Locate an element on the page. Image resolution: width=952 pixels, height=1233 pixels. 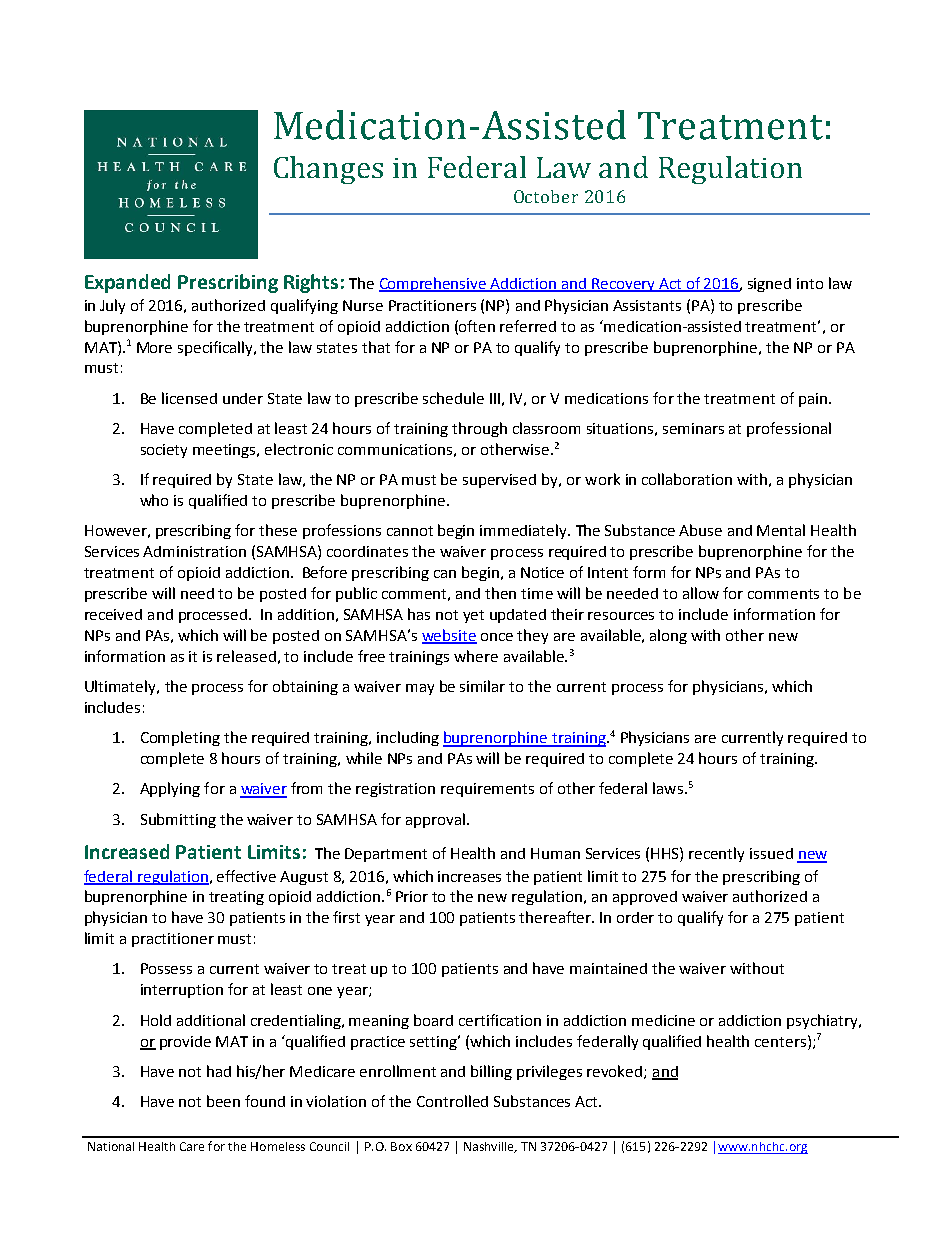
been is located at coordinates (223, 1101).
